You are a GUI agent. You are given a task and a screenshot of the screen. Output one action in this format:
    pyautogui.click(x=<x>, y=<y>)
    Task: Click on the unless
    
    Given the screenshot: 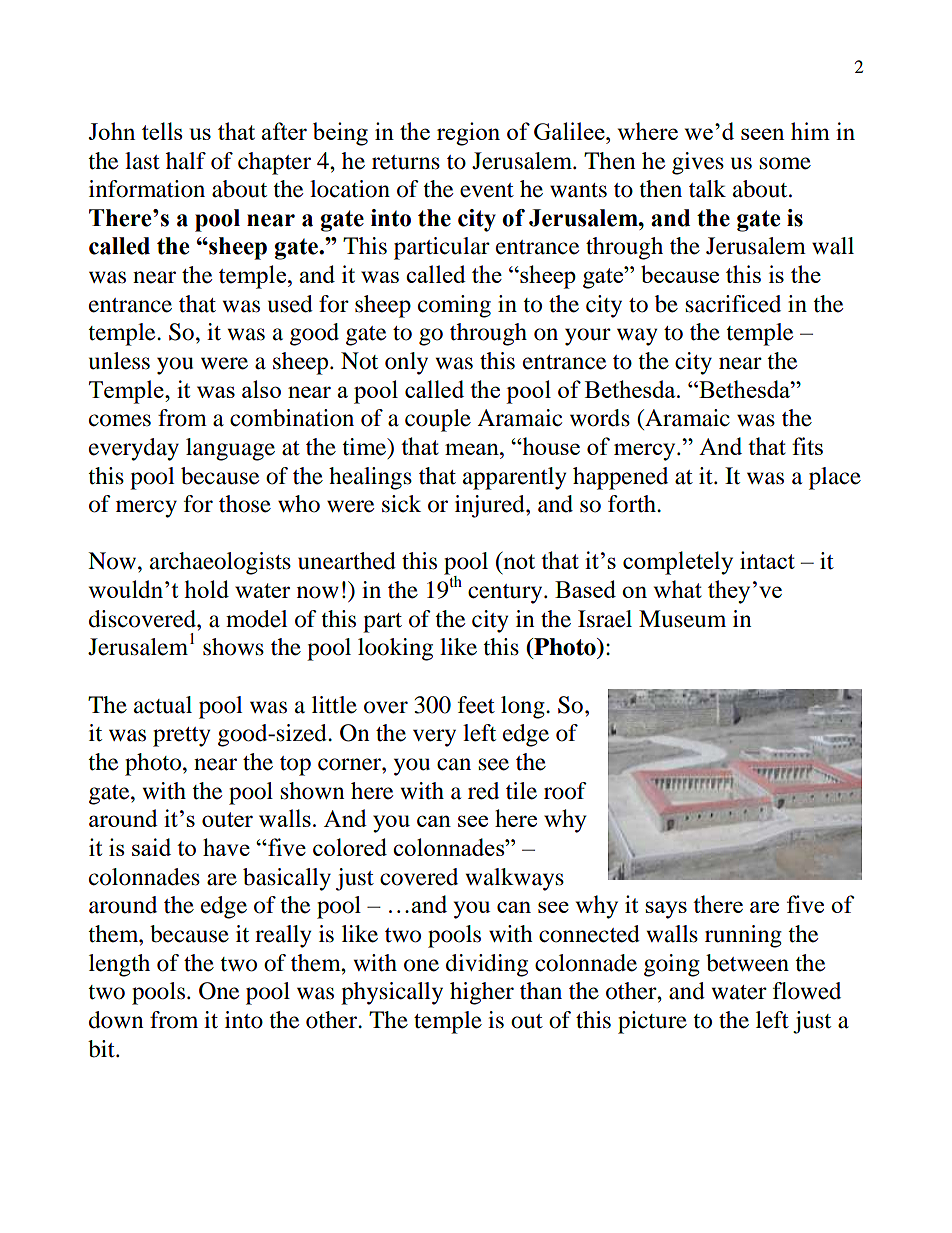 What is the action you would take?
    pyautogui.click(x=119, y=361)
